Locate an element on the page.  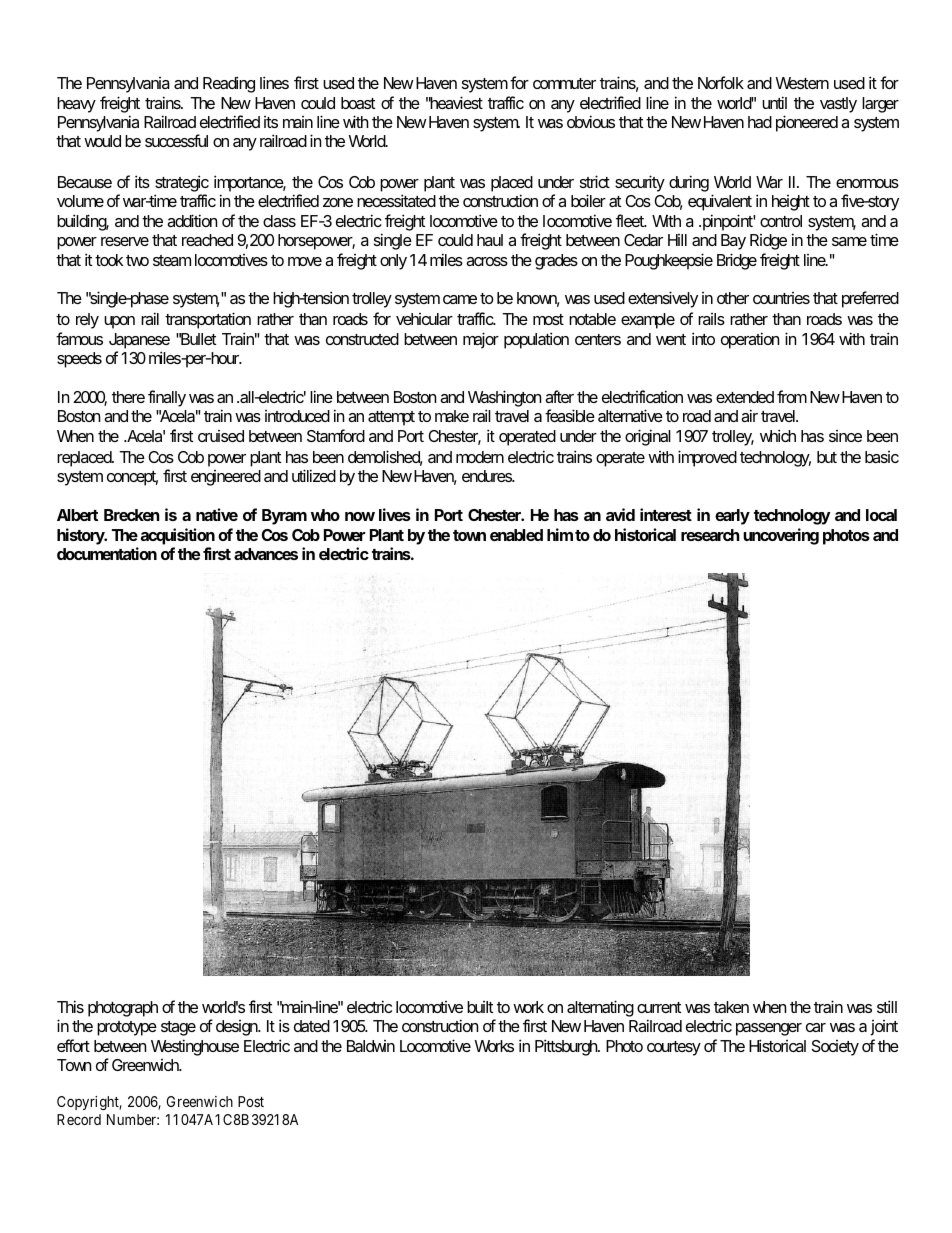
Albert is located at coordinates (77, 515).
